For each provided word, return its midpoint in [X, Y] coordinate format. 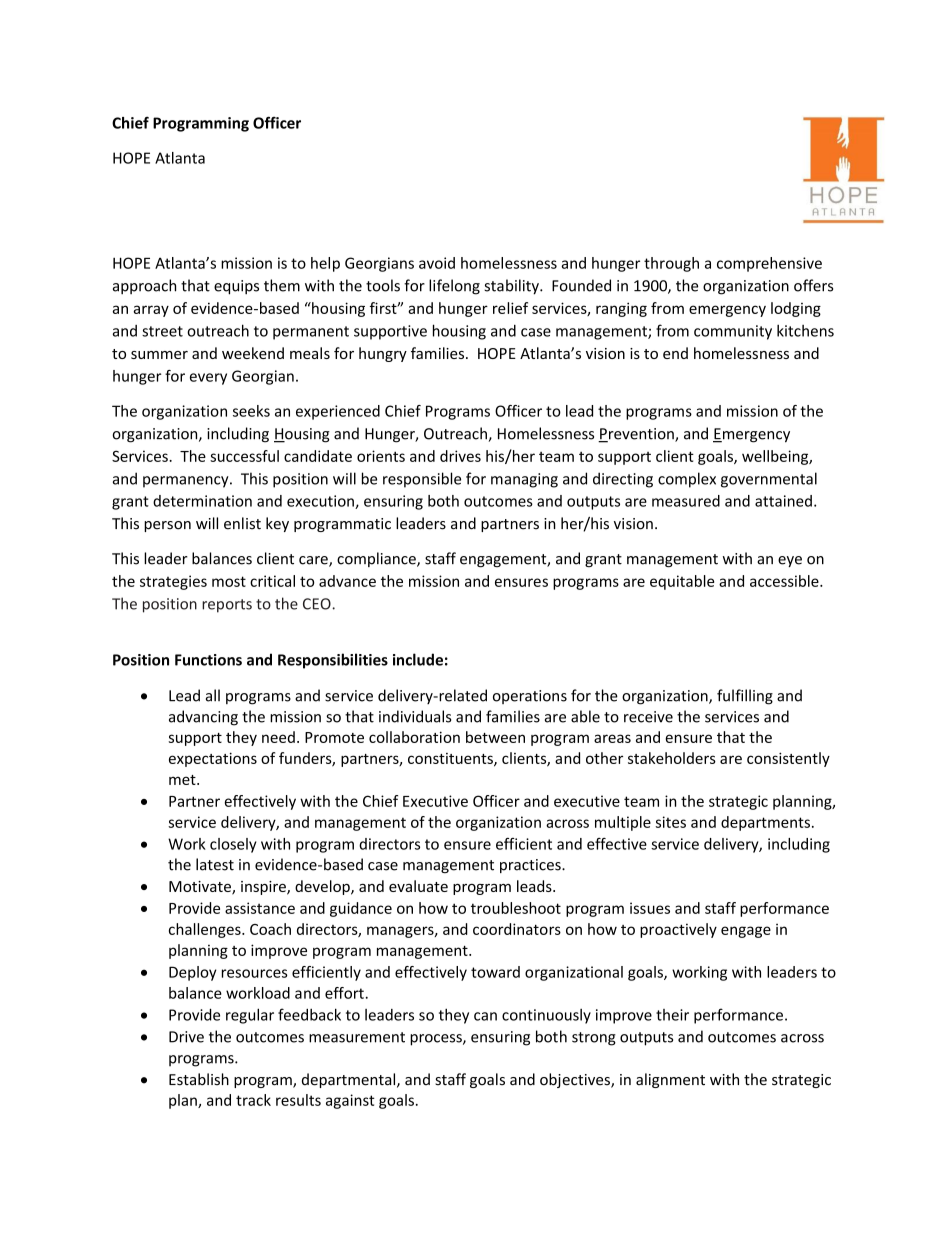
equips [236, 287]
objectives [576, 1080]
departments [765, 823]
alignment [670, 1080]
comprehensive [769, 264]
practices [531, 866]
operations [530, 697]
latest [215, 864]
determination [202, 501]
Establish [199, 1079]
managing [524, 480]
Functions [208, 660]
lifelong [454, 287]
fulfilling [745, 697]
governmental [769, 480]
